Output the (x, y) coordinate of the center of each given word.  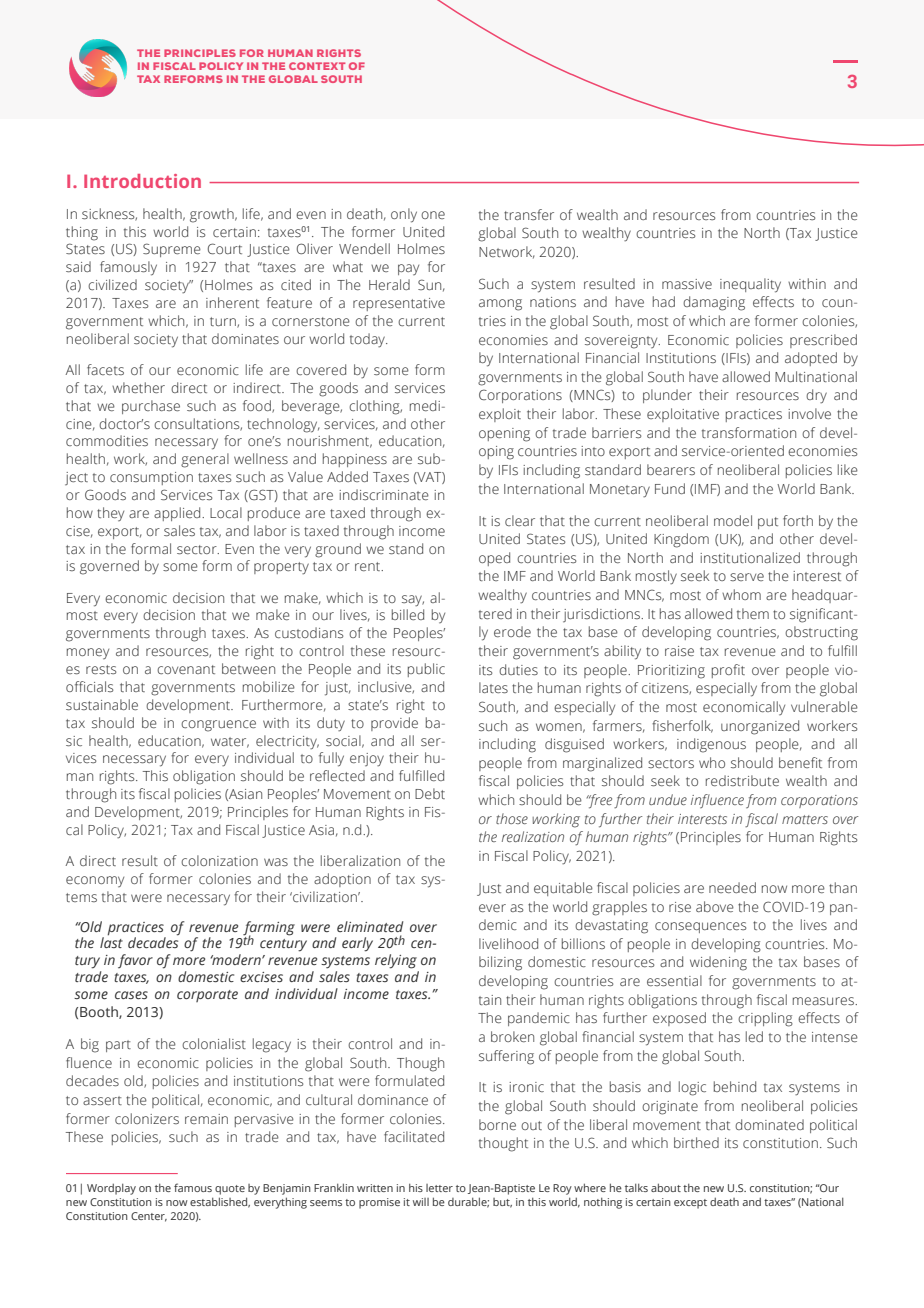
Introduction (142, 181)
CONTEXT (317, 66)
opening (504, 435)
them (753, 613)
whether (138, 387)
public (426, 670)
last (111, 941)
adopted (811, 359)
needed (732, 887)
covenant (186, 669)
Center (149, 1217)
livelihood (508, 943)
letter (439, 1188)
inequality (750, 285)
